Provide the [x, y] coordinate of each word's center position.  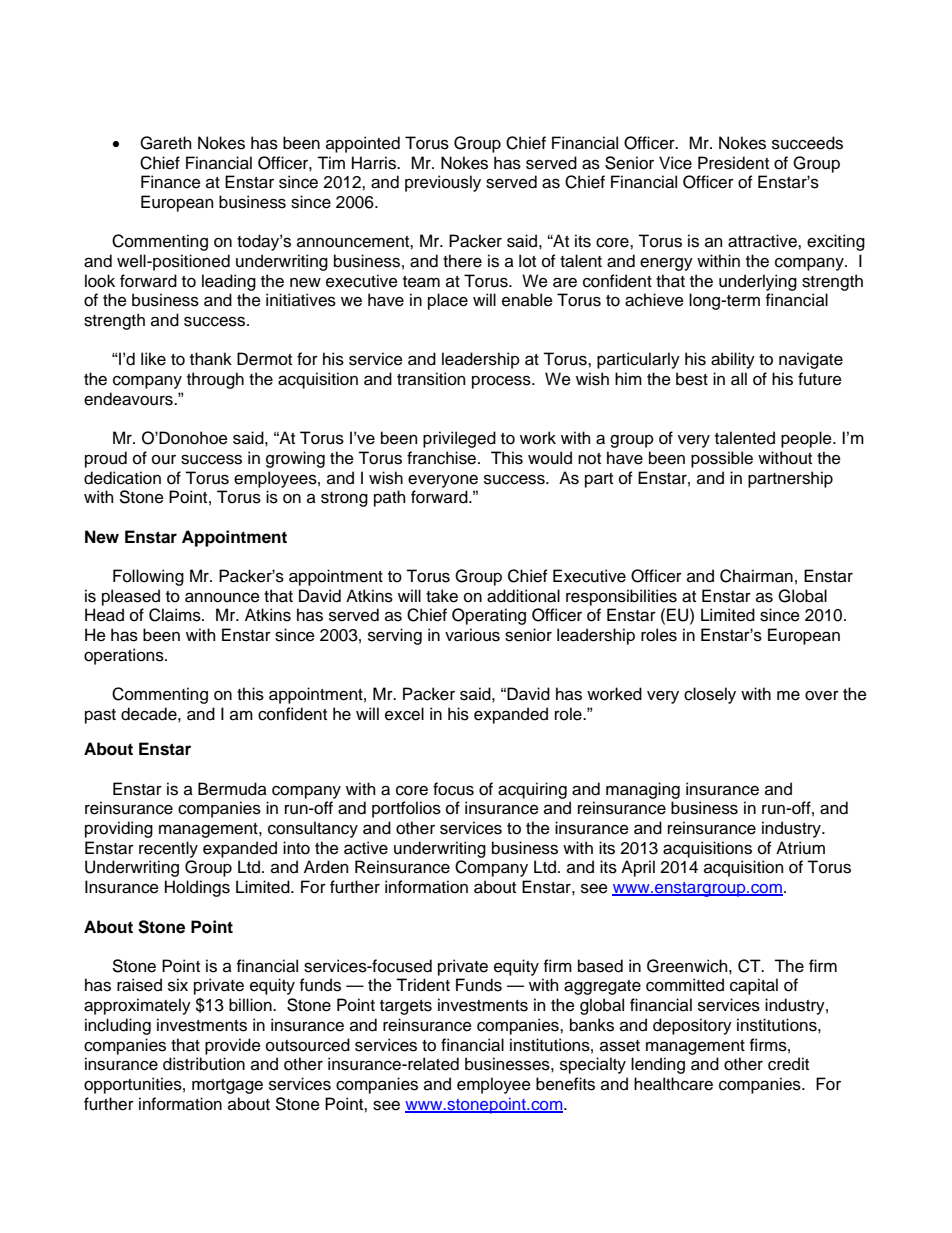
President [733, 163]
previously [443, 183]
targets [406, 1007]
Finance [171, 182]
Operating [489, 616]
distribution [204, 1064]
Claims [176, 615]
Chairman [756, 576]
